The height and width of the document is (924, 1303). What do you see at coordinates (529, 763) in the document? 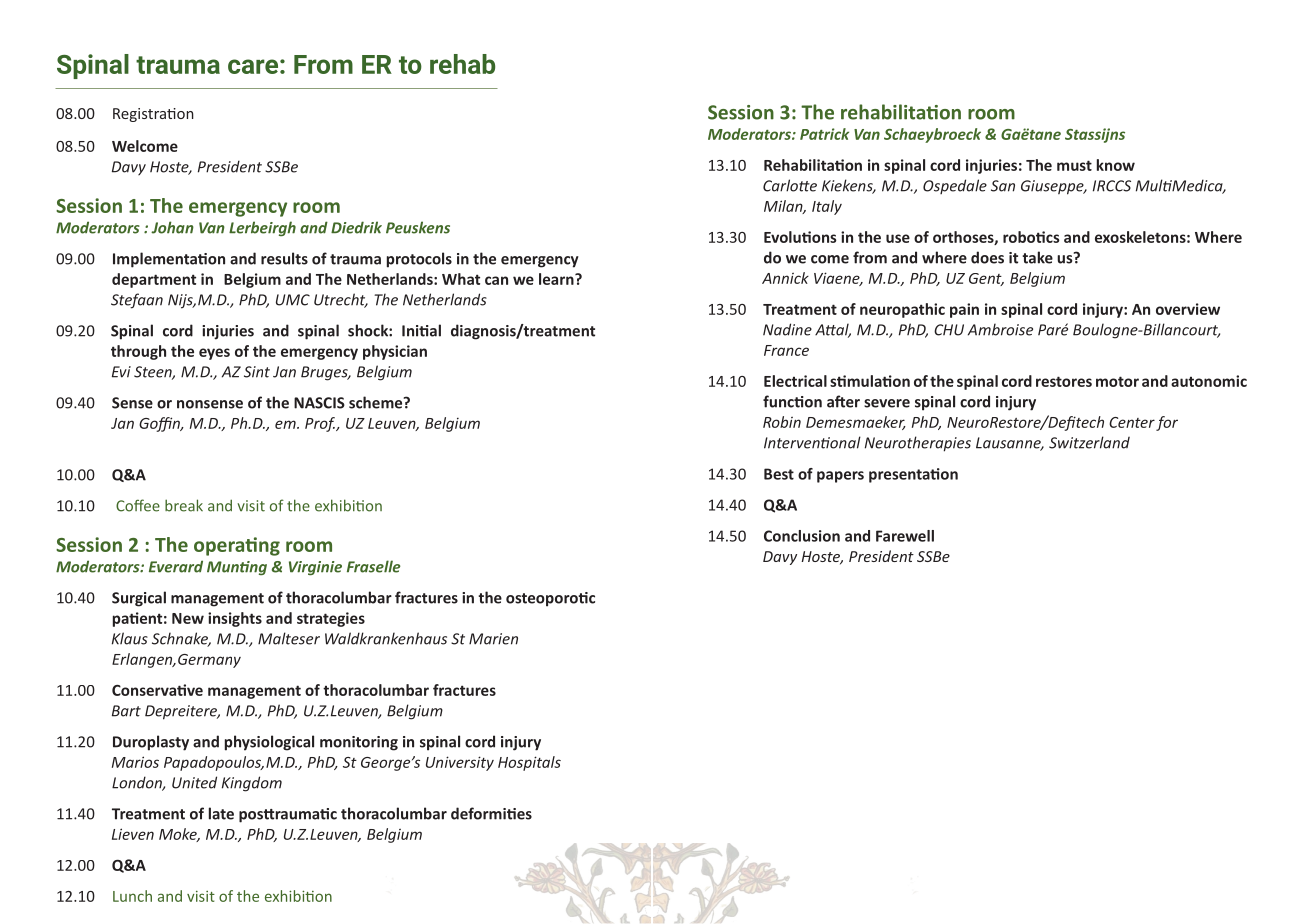
I see `Hospitals` at bounding box center [529, 763].
